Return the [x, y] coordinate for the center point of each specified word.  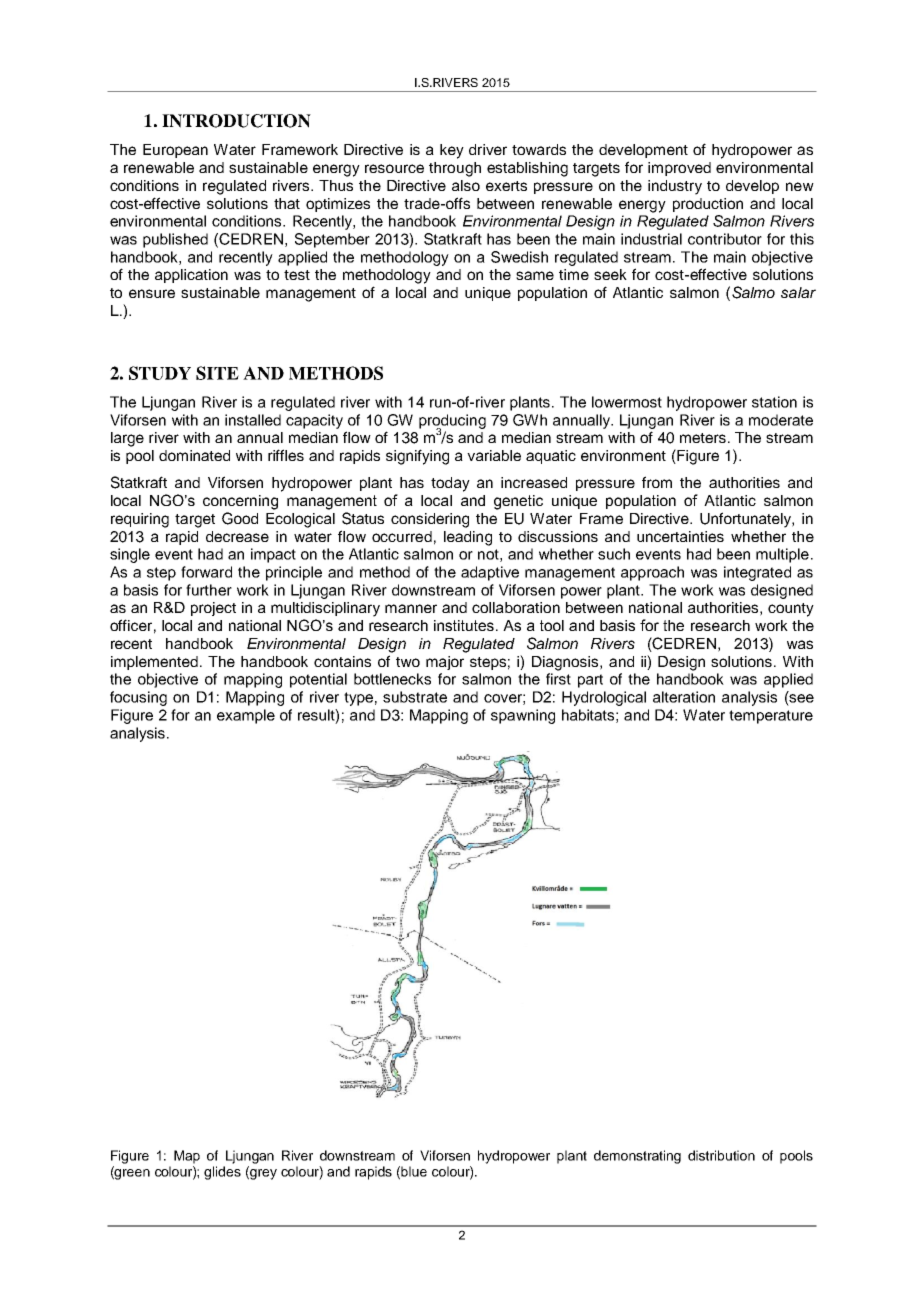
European [175, 151]
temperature [771, 717]
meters [704, 438]
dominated [194, 455]
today [450, 484]
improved [679, 169]
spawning [523, 716]
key [452, 151]
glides [222, 1173]
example [246, 716]
